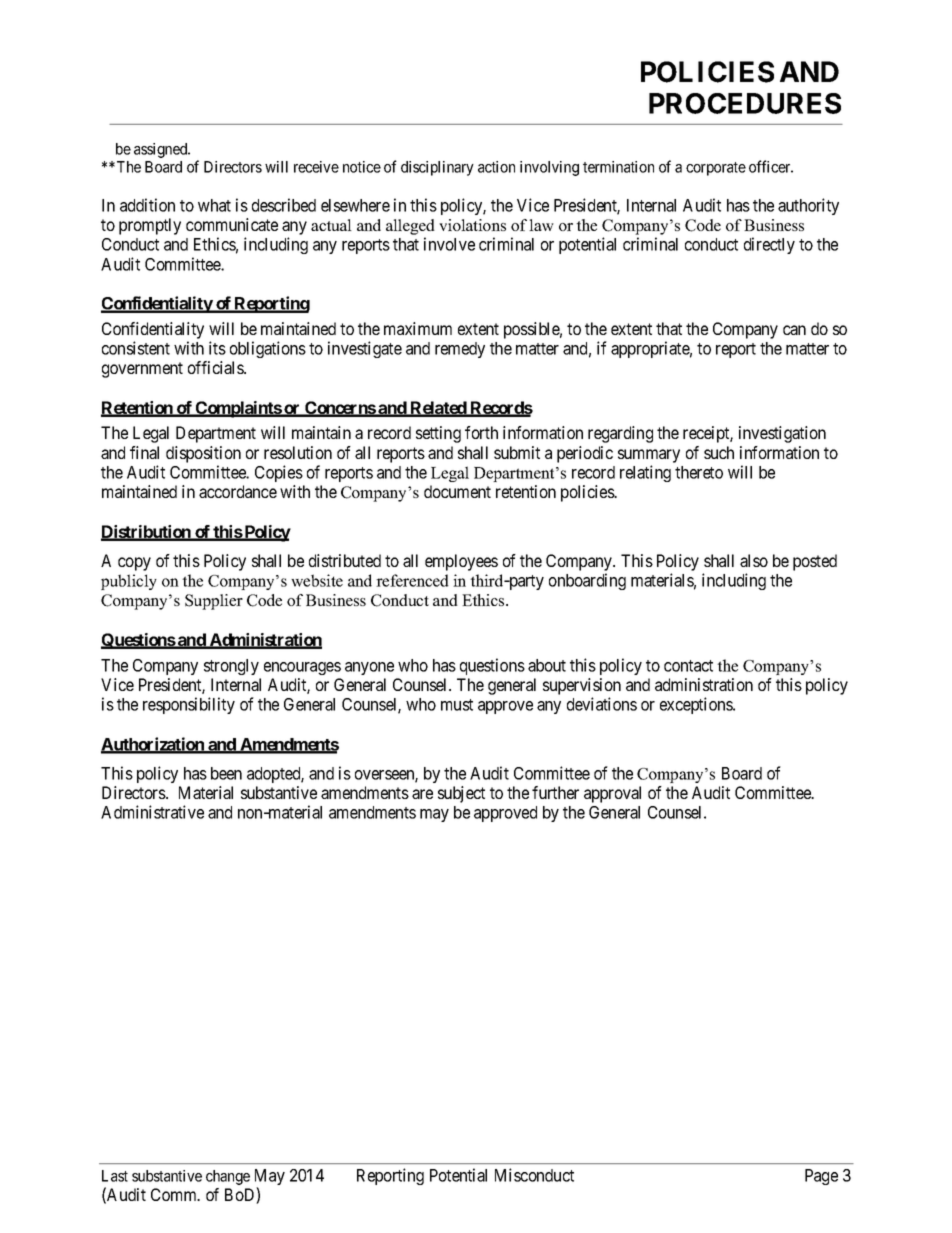 The image size is (952, 1233). What do you see at coordinates (115, 1176) in the screenshot?
I see `Last` at bounding box center [115, 1176].
